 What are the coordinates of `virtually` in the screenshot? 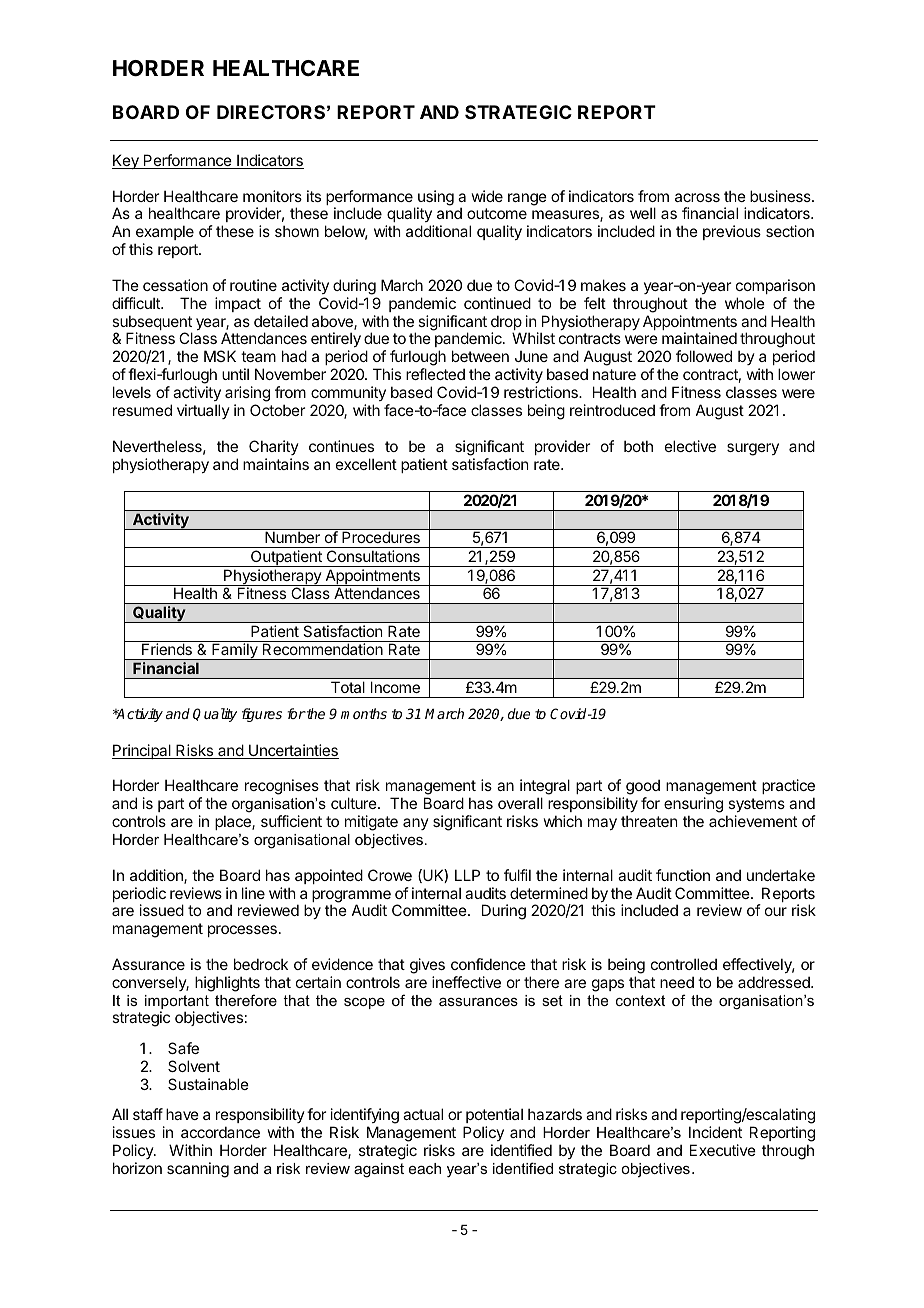 It's located at (203, 411).
